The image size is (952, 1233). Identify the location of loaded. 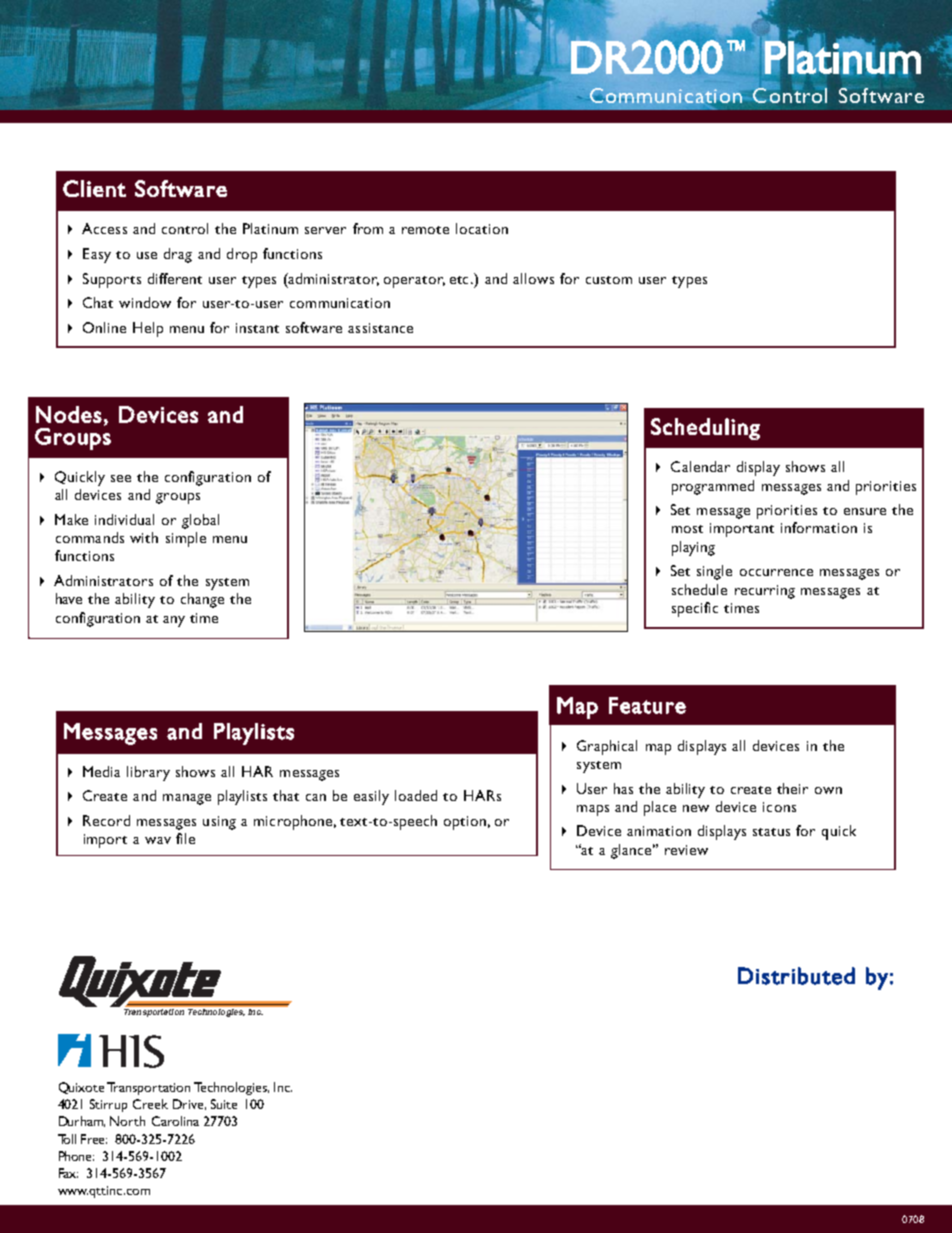
(416, 795).
